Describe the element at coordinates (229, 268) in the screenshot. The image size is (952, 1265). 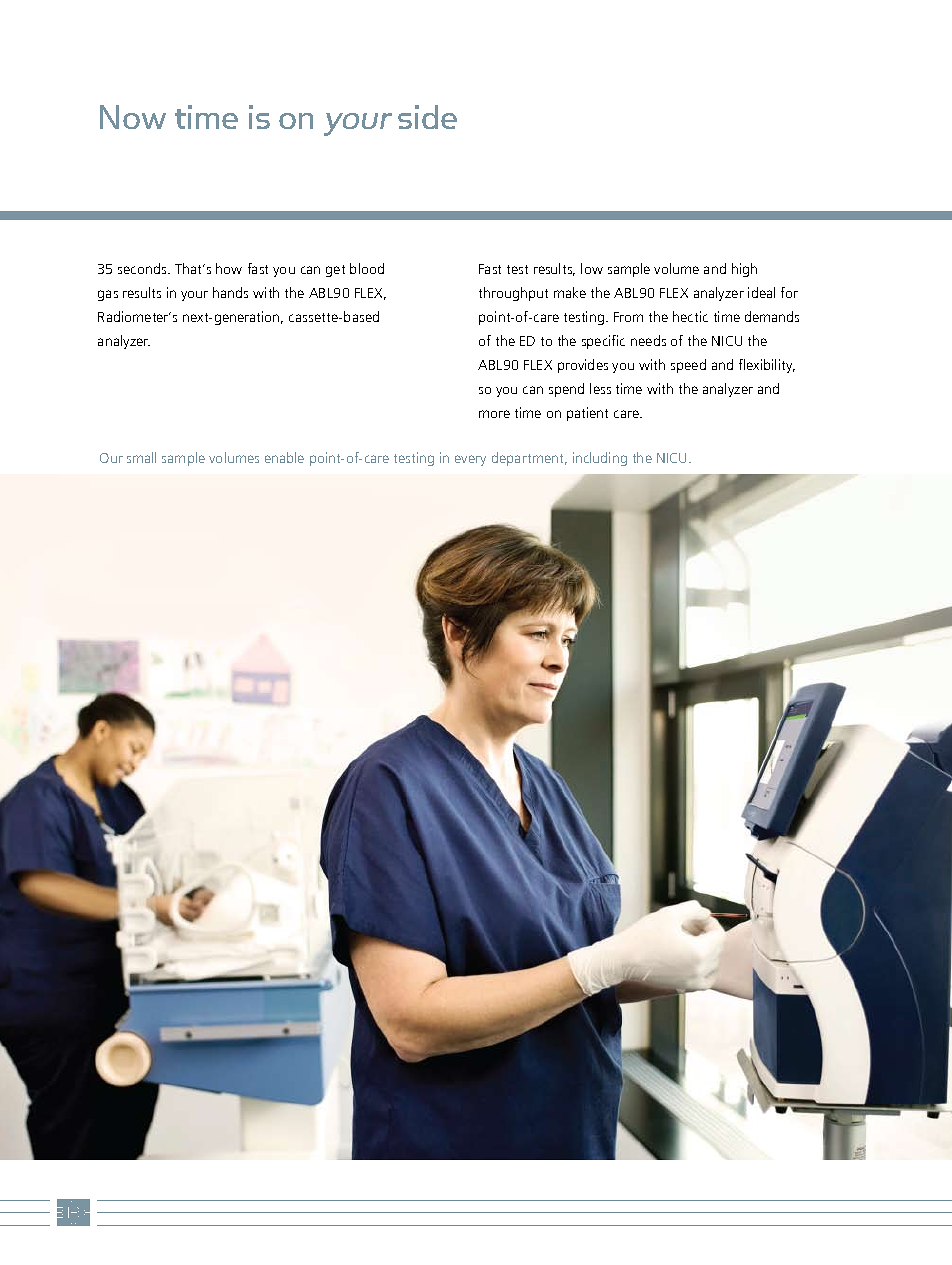
I see `how` at that location.
